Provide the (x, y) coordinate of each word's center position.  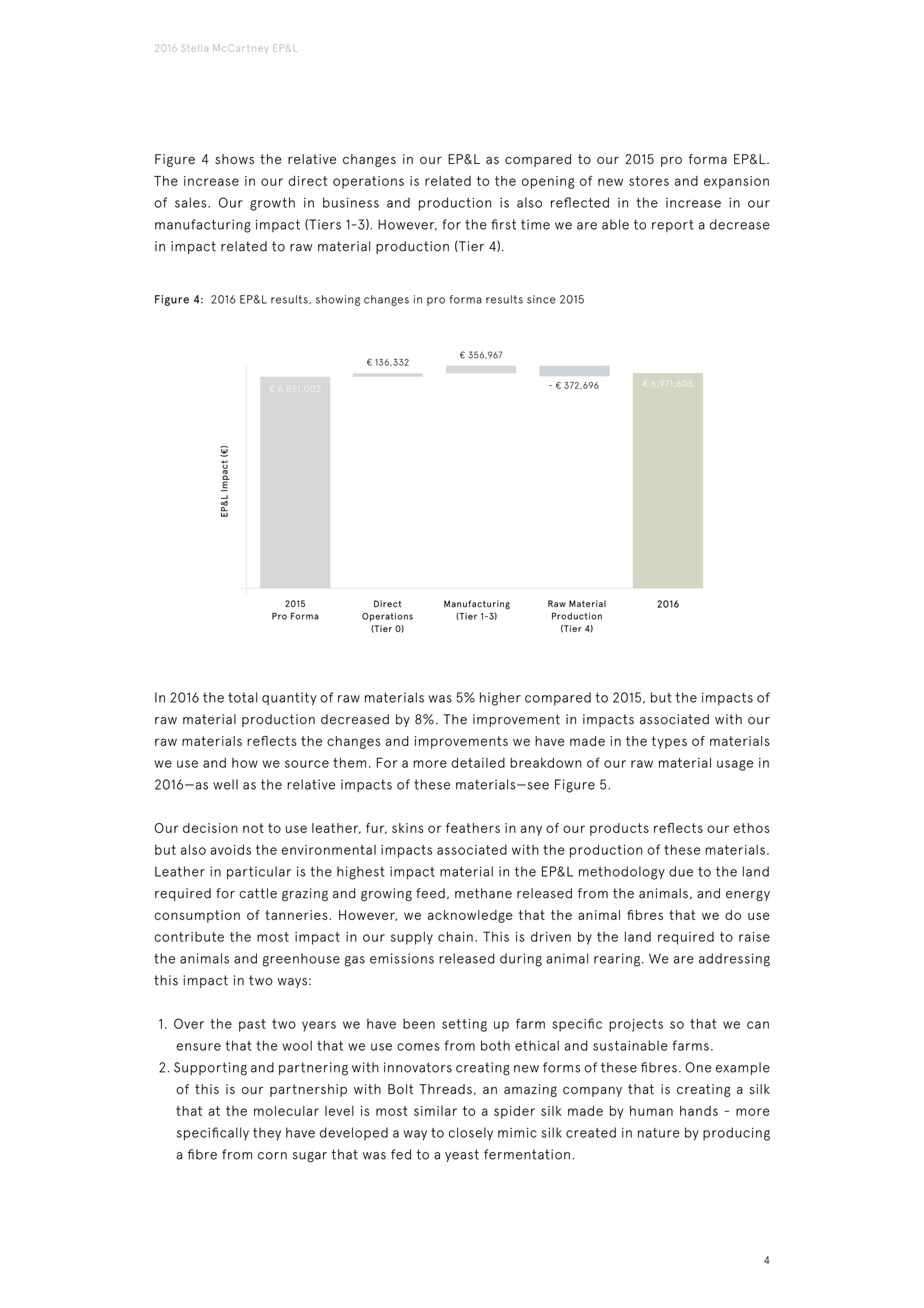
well (225, 784)
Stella (195, 48)
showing (338, 300)
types (669, 742)
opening (548, 182)
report (673, 226)
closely (471, 1134)
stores (649, 181)
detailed (478, 762)
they (267, 1134)
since (541, 299)
